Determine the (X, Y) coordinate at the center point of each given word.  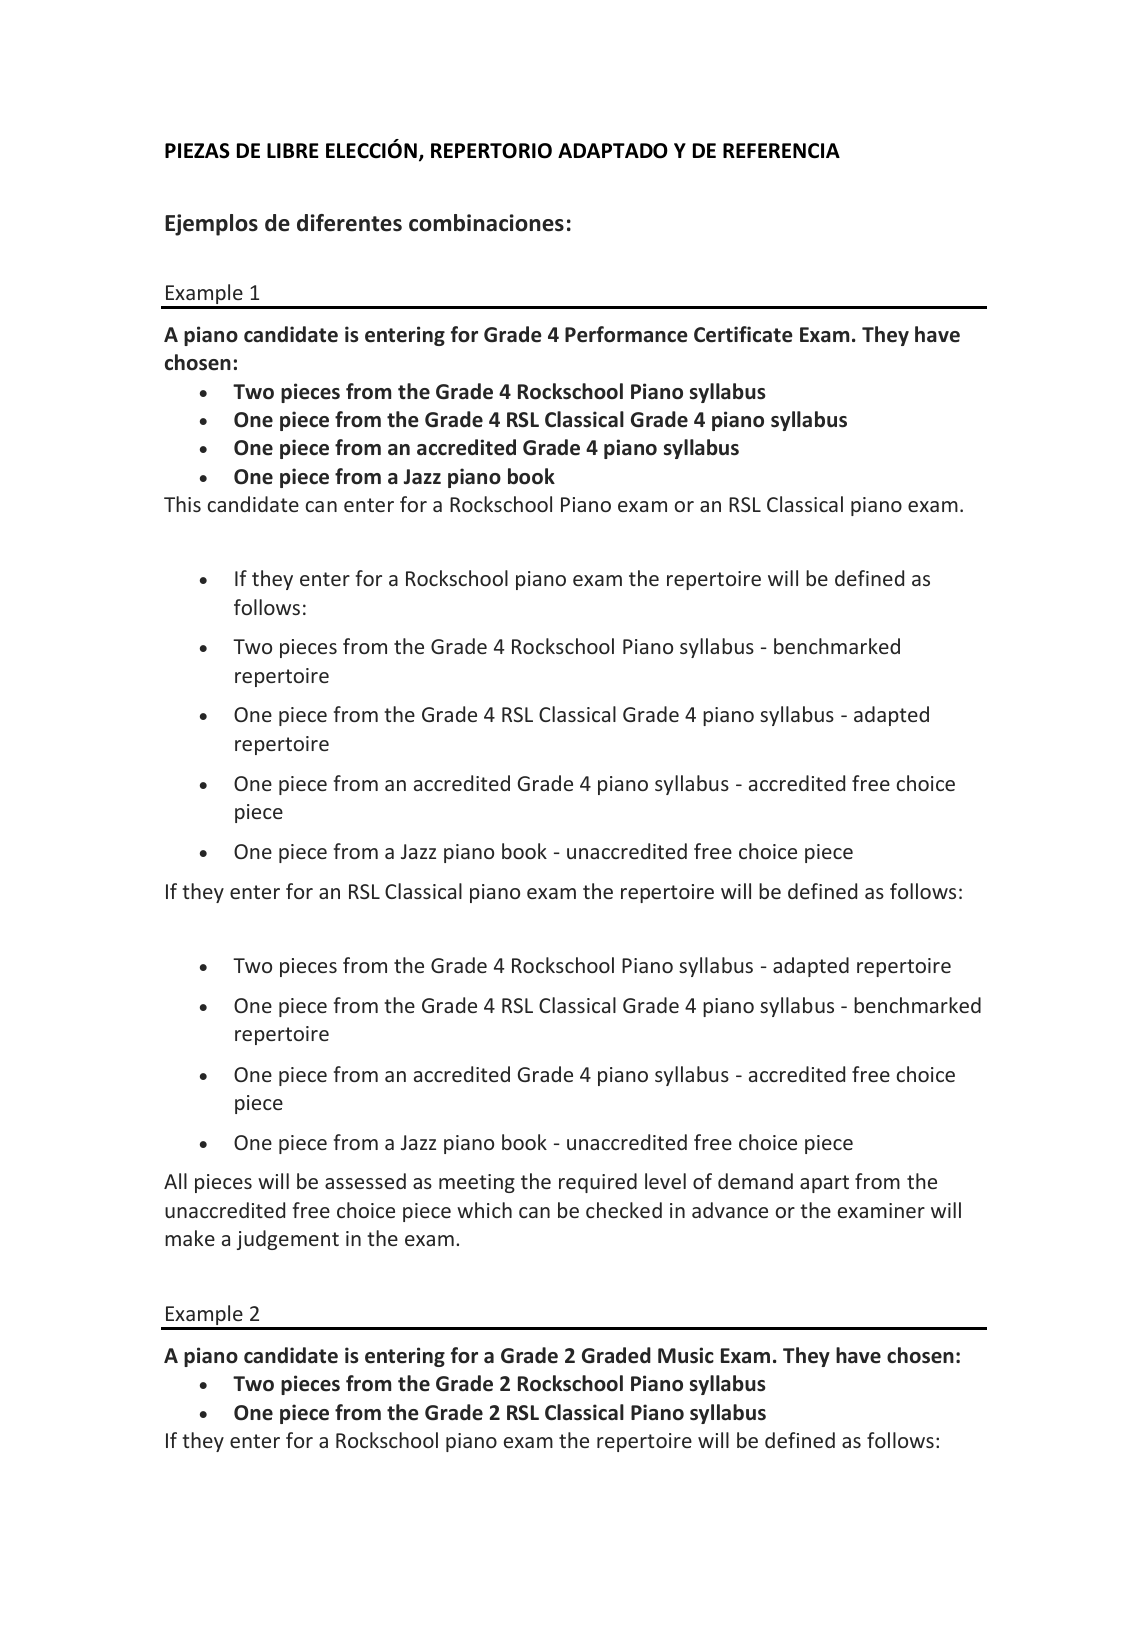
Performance (626, 334)
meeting (477, 1183)
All (175, 1181)
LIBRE (293, 150)
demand (755, 1181)
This (182, 504)
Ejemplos (211, 225)
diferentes (349, 223)
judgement (288, 1240)
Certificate (743, 334)
